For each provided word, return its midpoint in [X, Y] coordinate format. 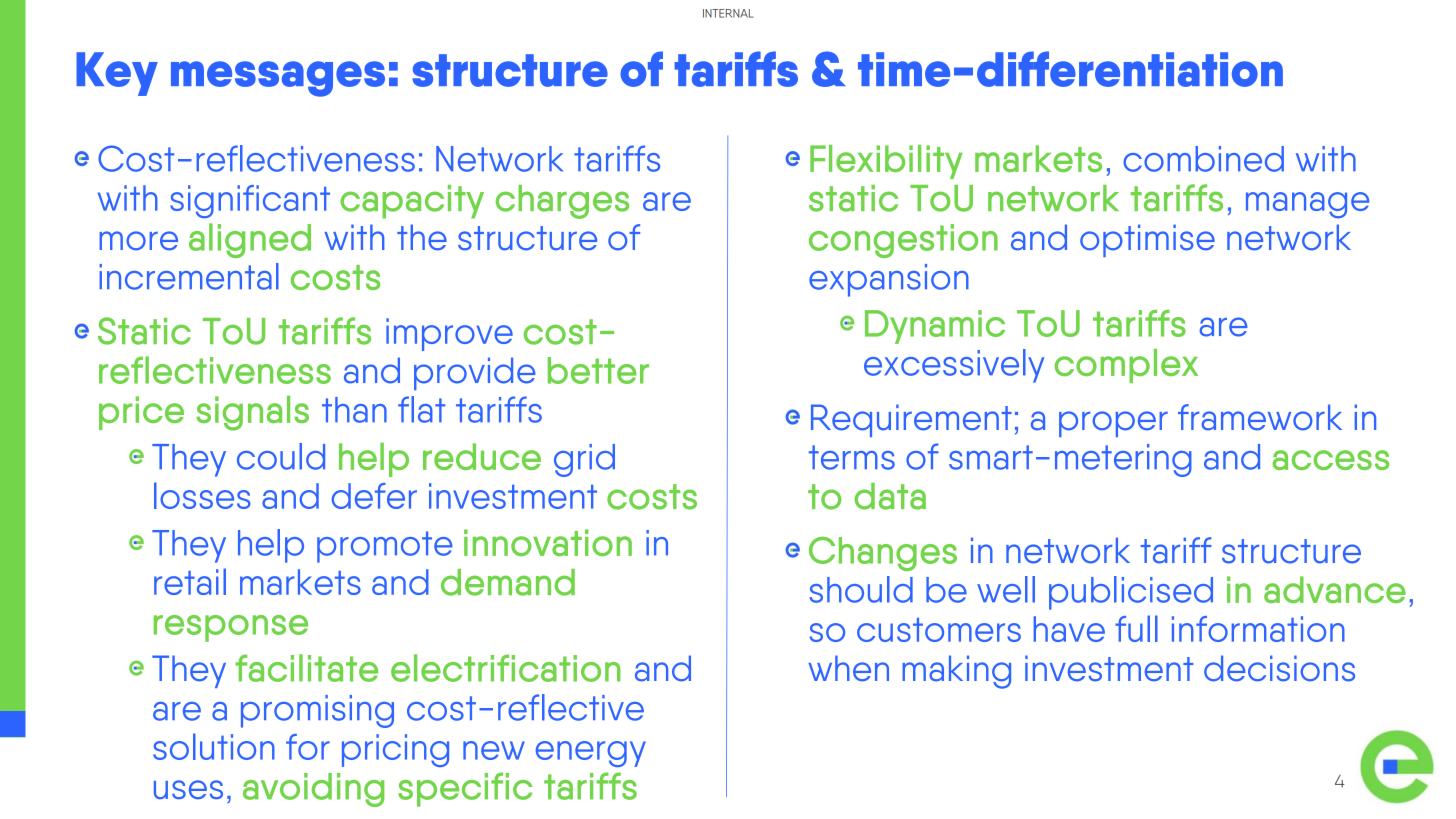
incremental [189, 276]
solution [214, 746]
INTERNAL [728, 13]
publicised [1131, 593]
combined [1203, 159]
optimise [1147, 240]
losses [202, 495]
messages [278, 79]
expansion [889, 280]
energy [591, 754]
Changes [883, 554]
